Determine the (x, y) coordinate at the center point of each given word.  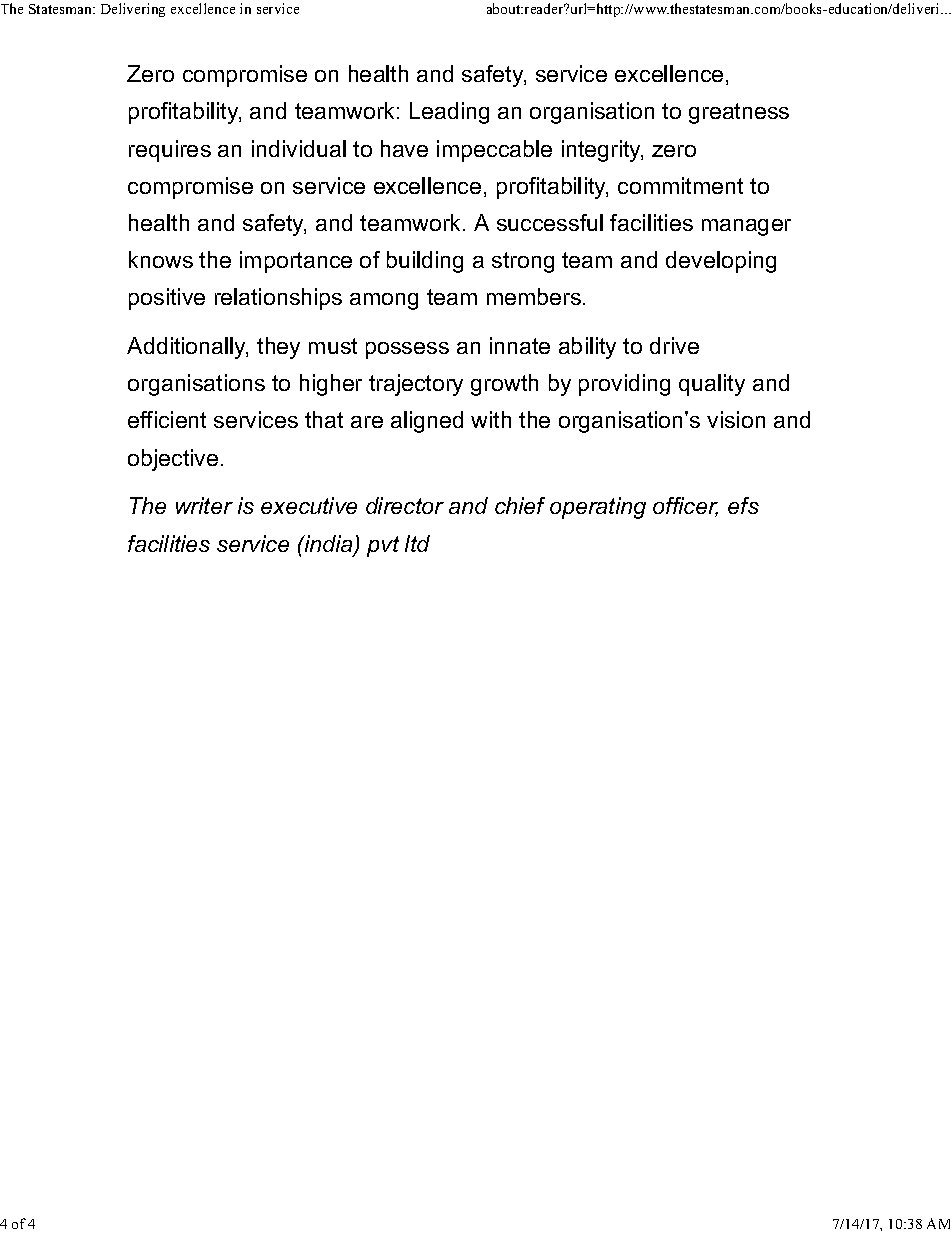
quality (712, 385)
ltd (417, 543)
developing (721, 262)
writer (204, 505)
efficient (167, 419)
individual (299, 148)
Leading (449, 113)
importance (296, 262)
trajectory (416, 385)
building (425, 262)
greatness (739, 113)
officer (685, 507)
